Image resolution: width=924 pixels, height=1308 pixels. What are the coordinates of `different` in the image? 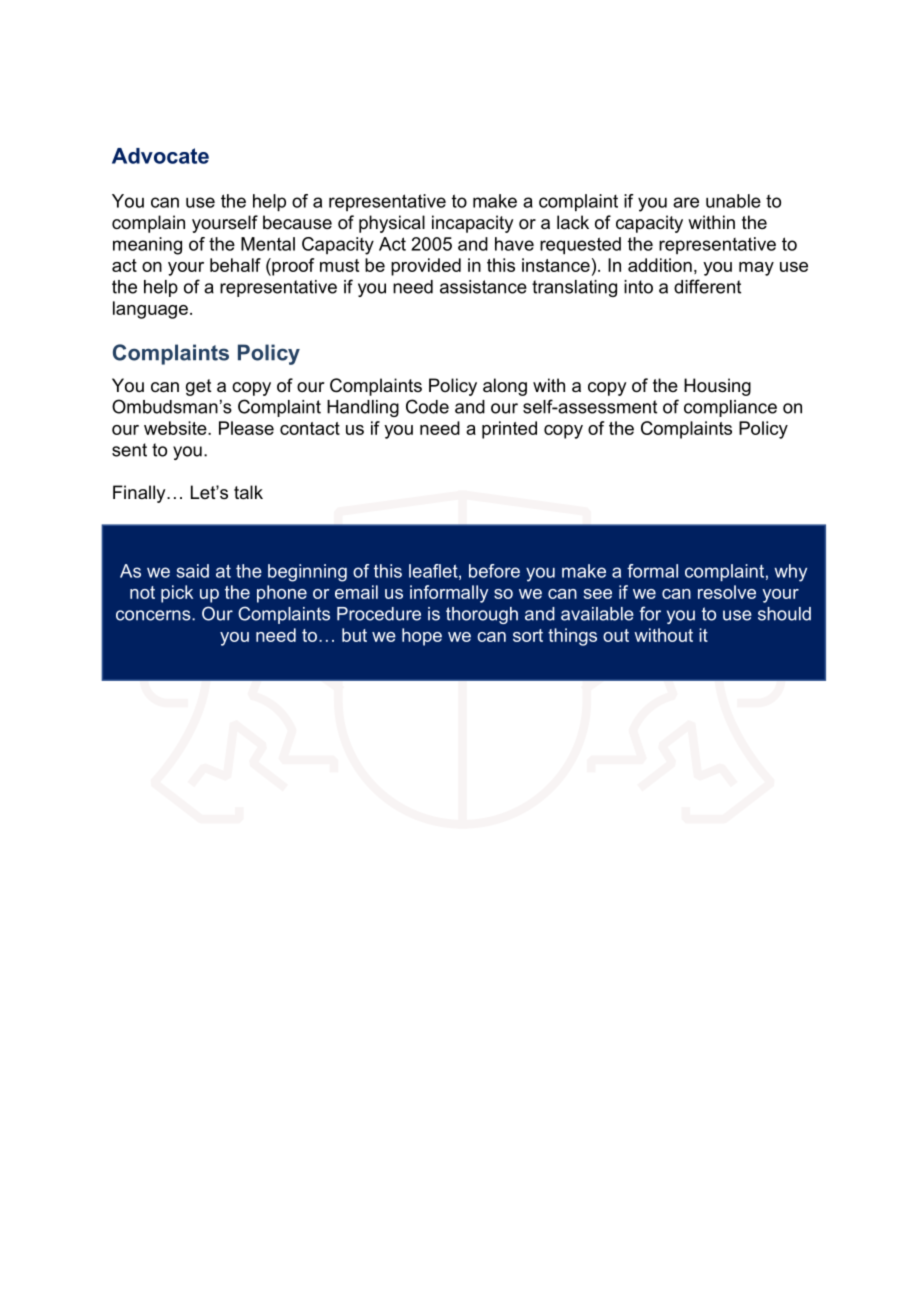 It's located at (707, 286).
